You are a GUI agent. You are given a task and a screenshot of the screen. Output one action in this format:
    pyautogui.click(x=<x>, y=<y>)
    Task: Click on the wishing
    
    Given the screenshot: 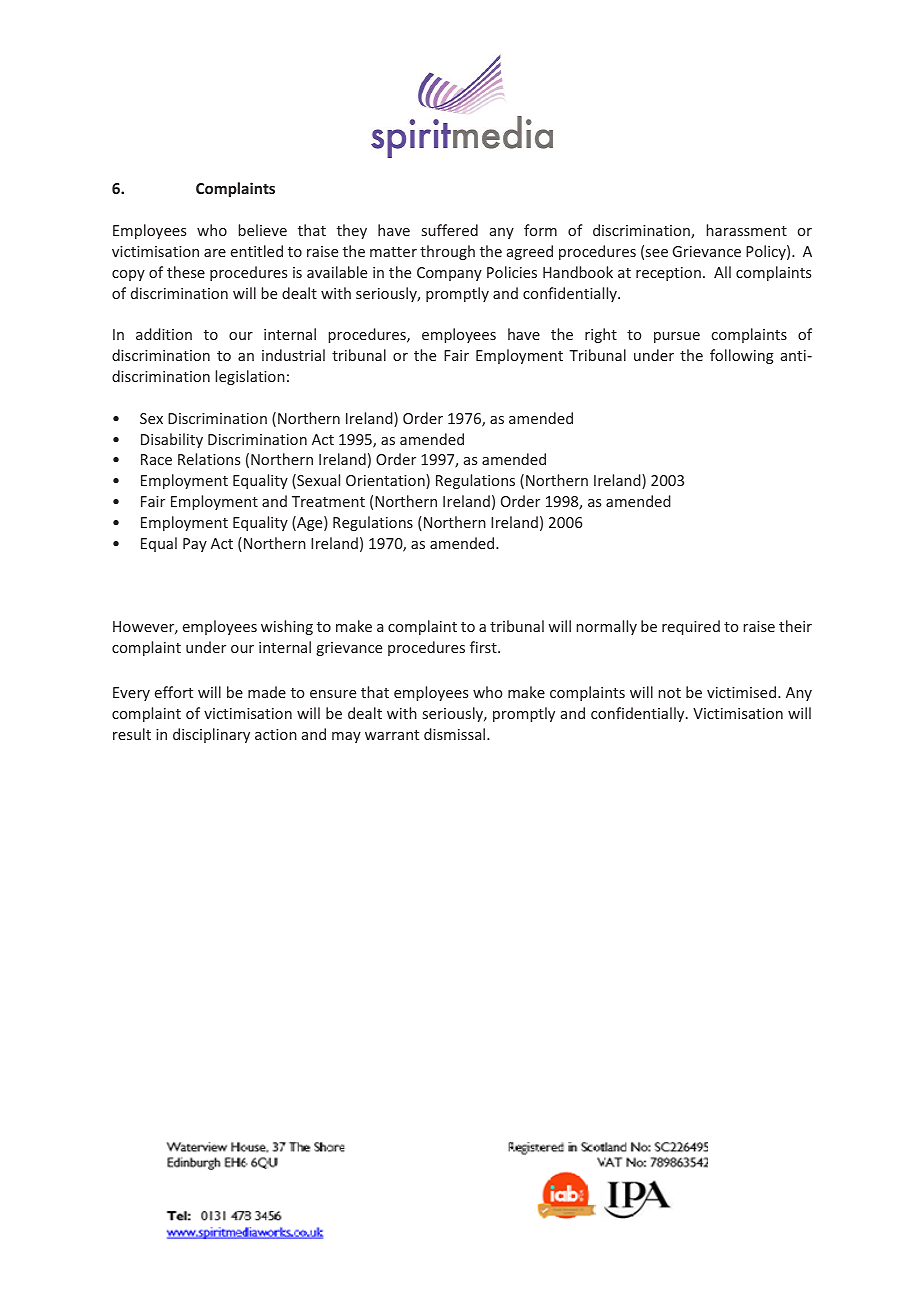 What is the action you would take?
    pyautogui.click(x=287, y=627)
